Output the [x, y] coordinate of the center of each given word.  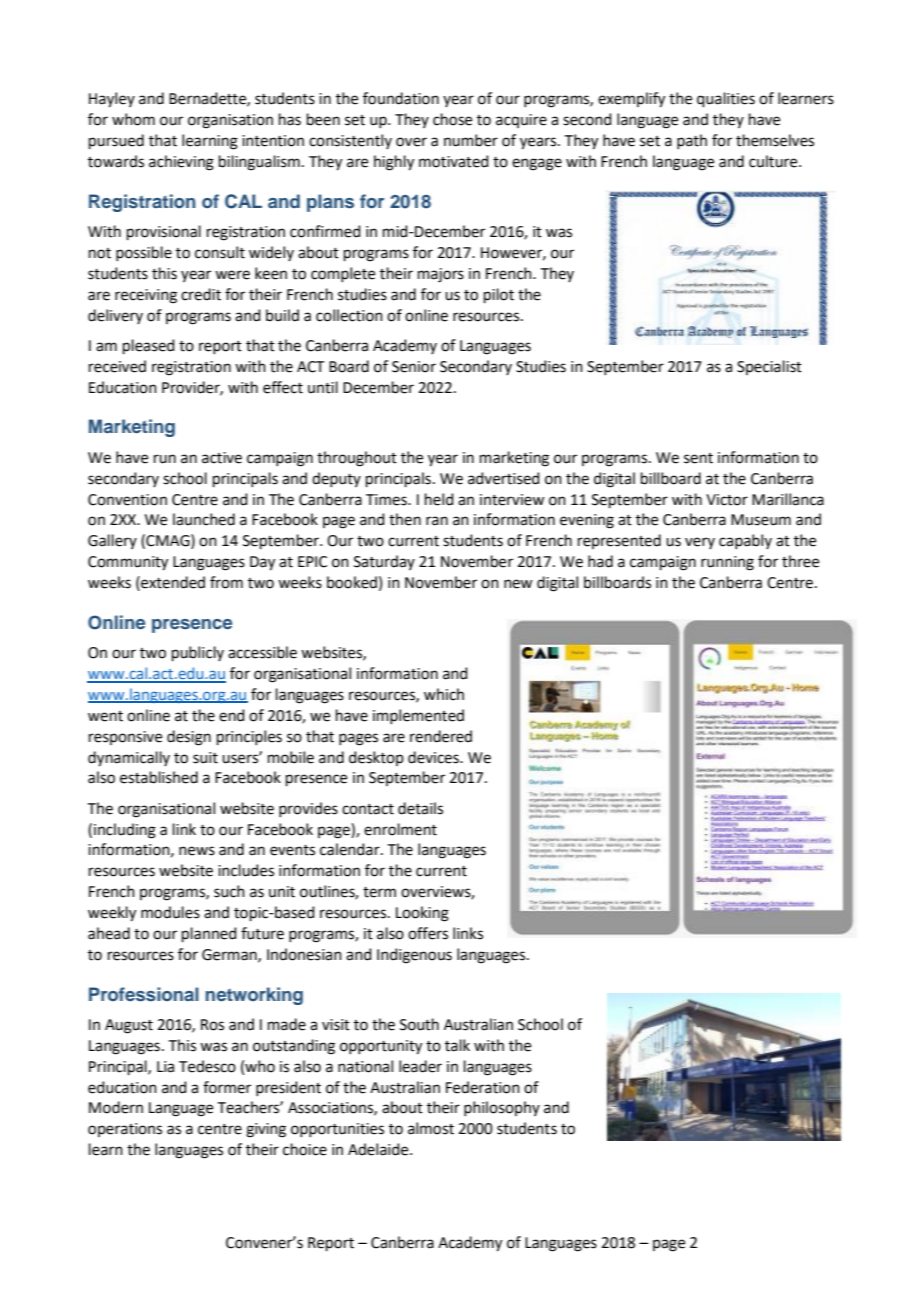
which [444, 694]
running [727, 563]
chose [452, 119]
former [227, 1087]
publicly [198, 653]
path [692, 141]
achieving [181, 163]
